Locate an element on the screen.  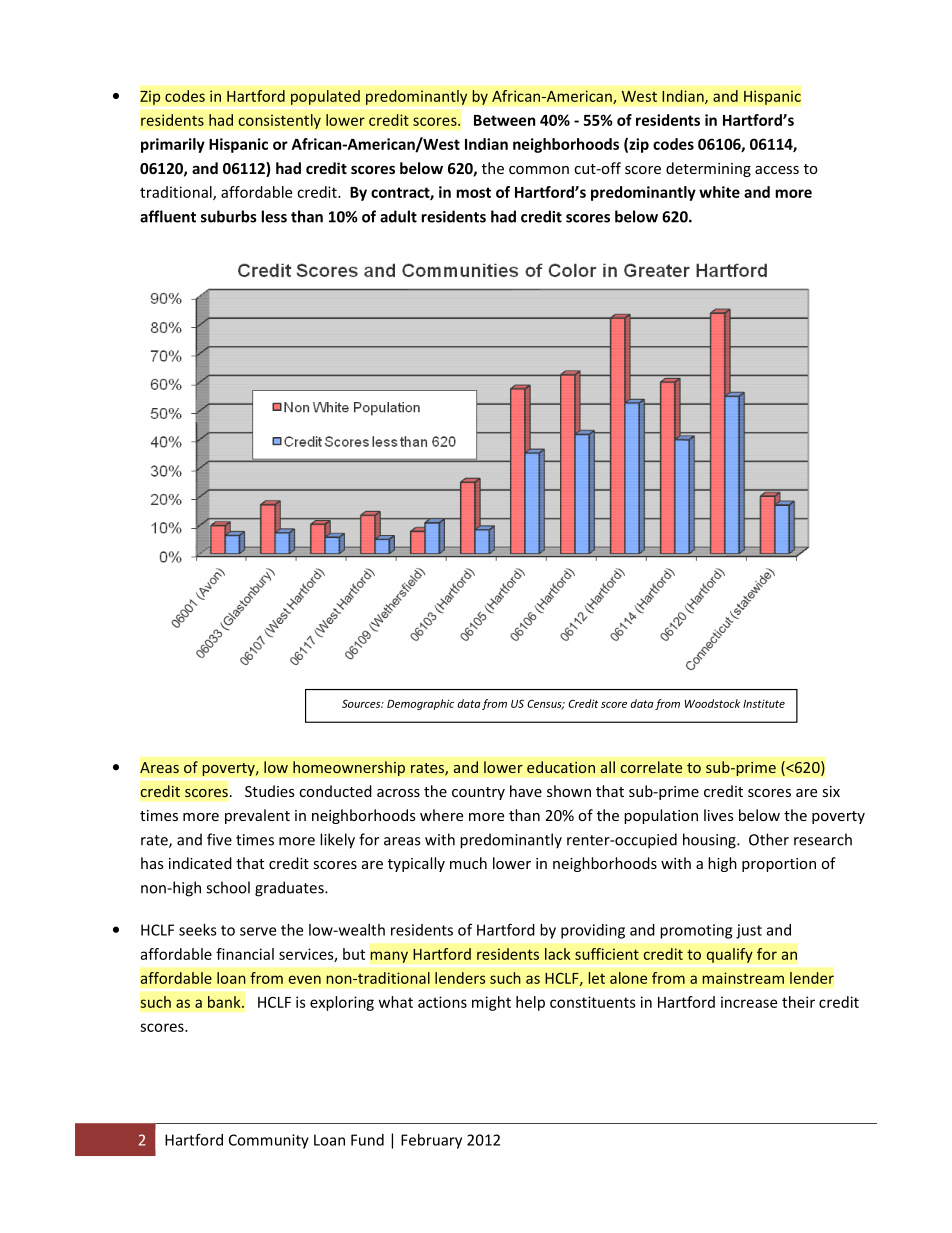
suburbs is located at coordinates (229, 216).
